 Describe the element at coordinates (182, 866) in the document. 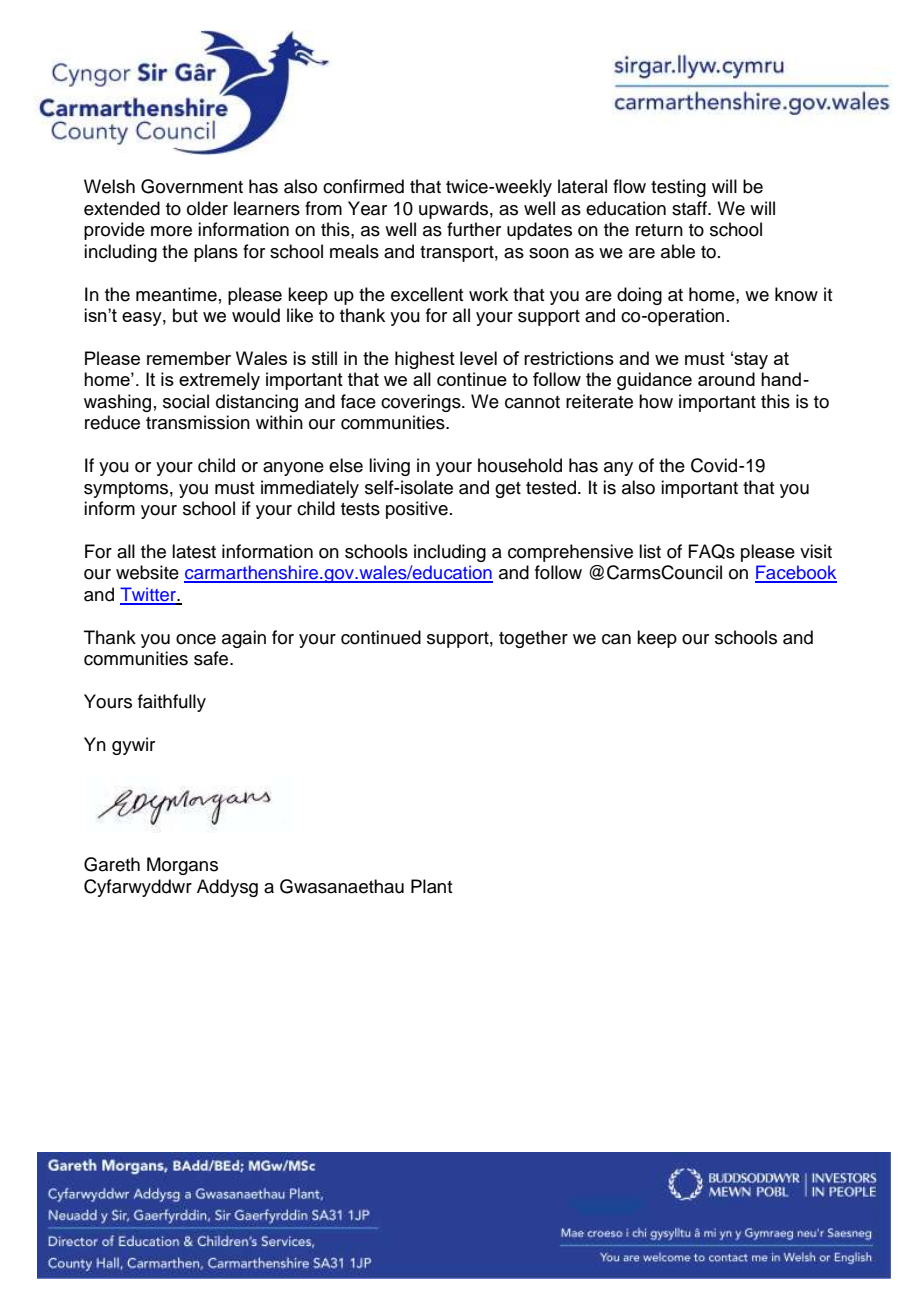

I see `Morgans` at that location.
